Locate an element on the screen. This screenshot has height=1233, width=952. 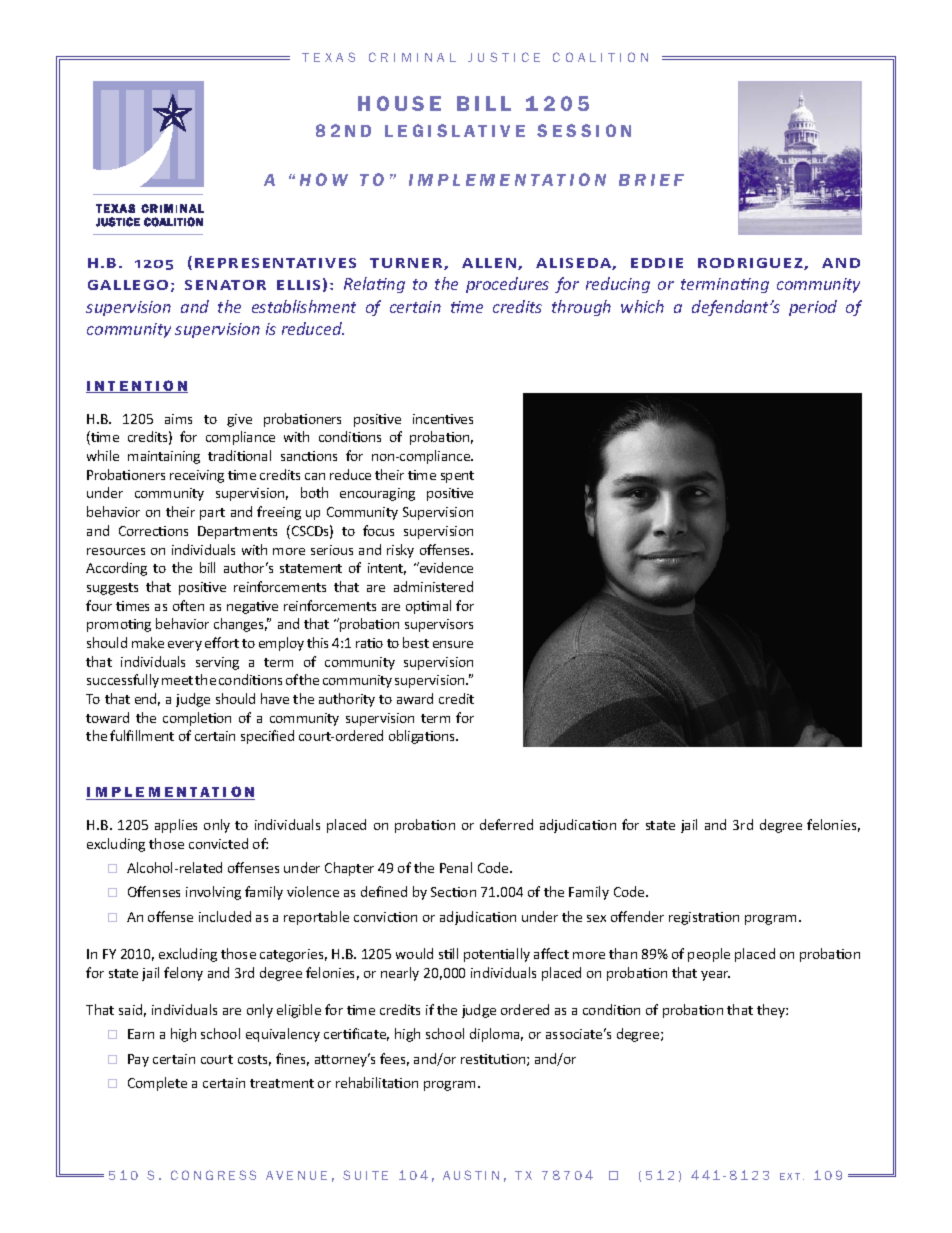
AUSTIN is located at coordinates (471, 1175).
